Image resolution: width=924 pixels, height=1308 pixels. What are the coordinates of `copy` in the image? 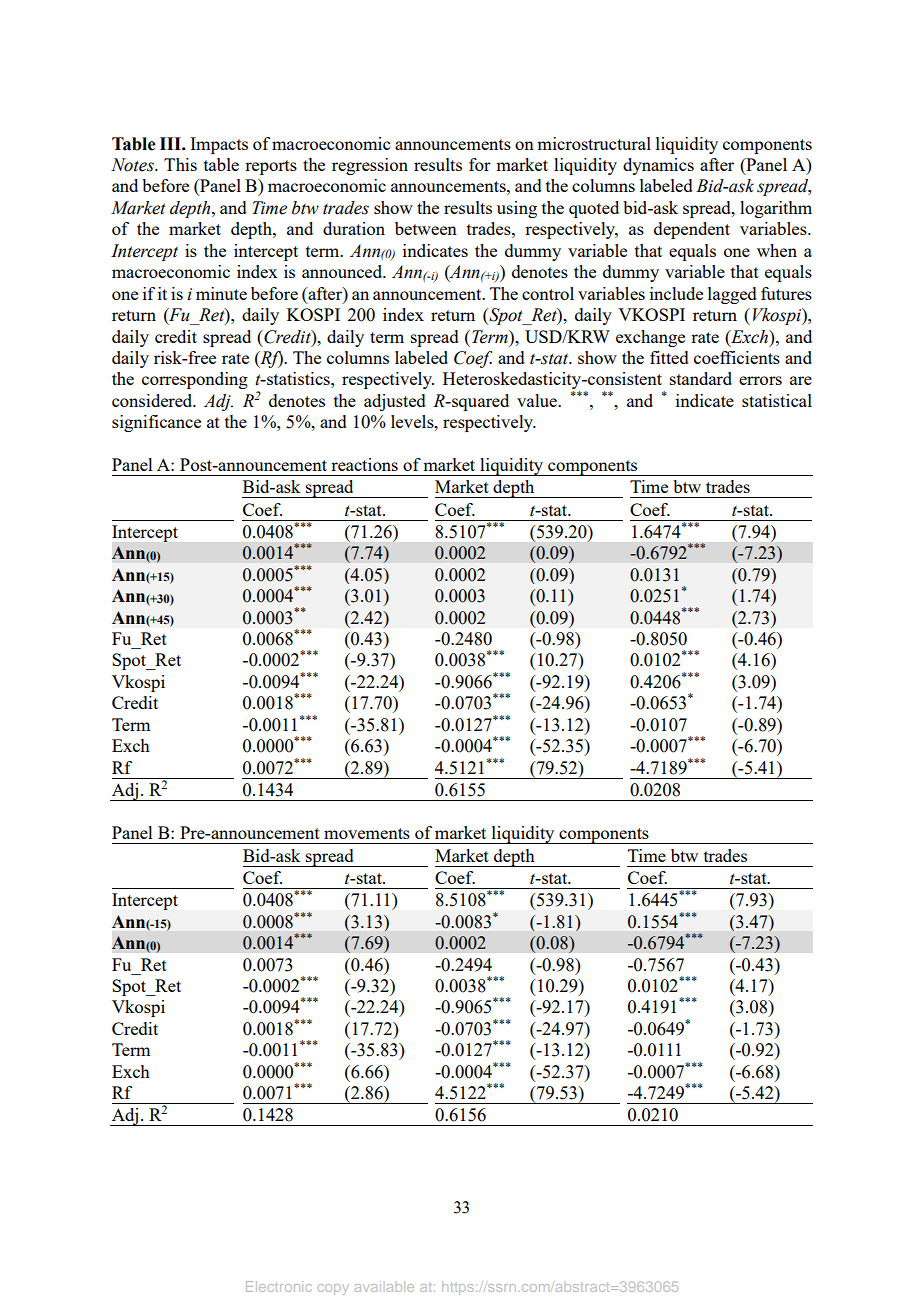 It's located at (333, 1289).
